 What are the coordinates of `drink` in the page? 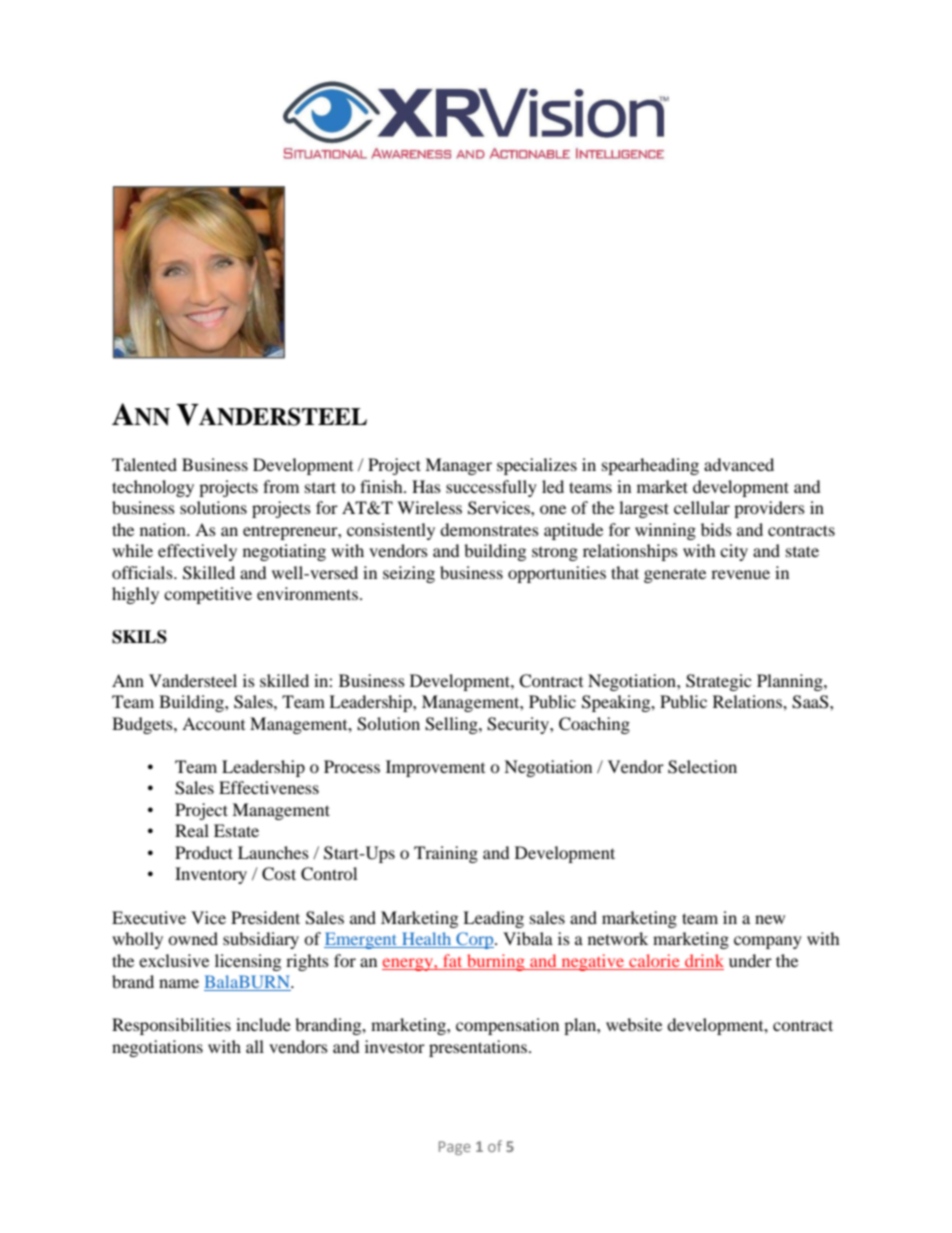 It's located at (704, 960).
